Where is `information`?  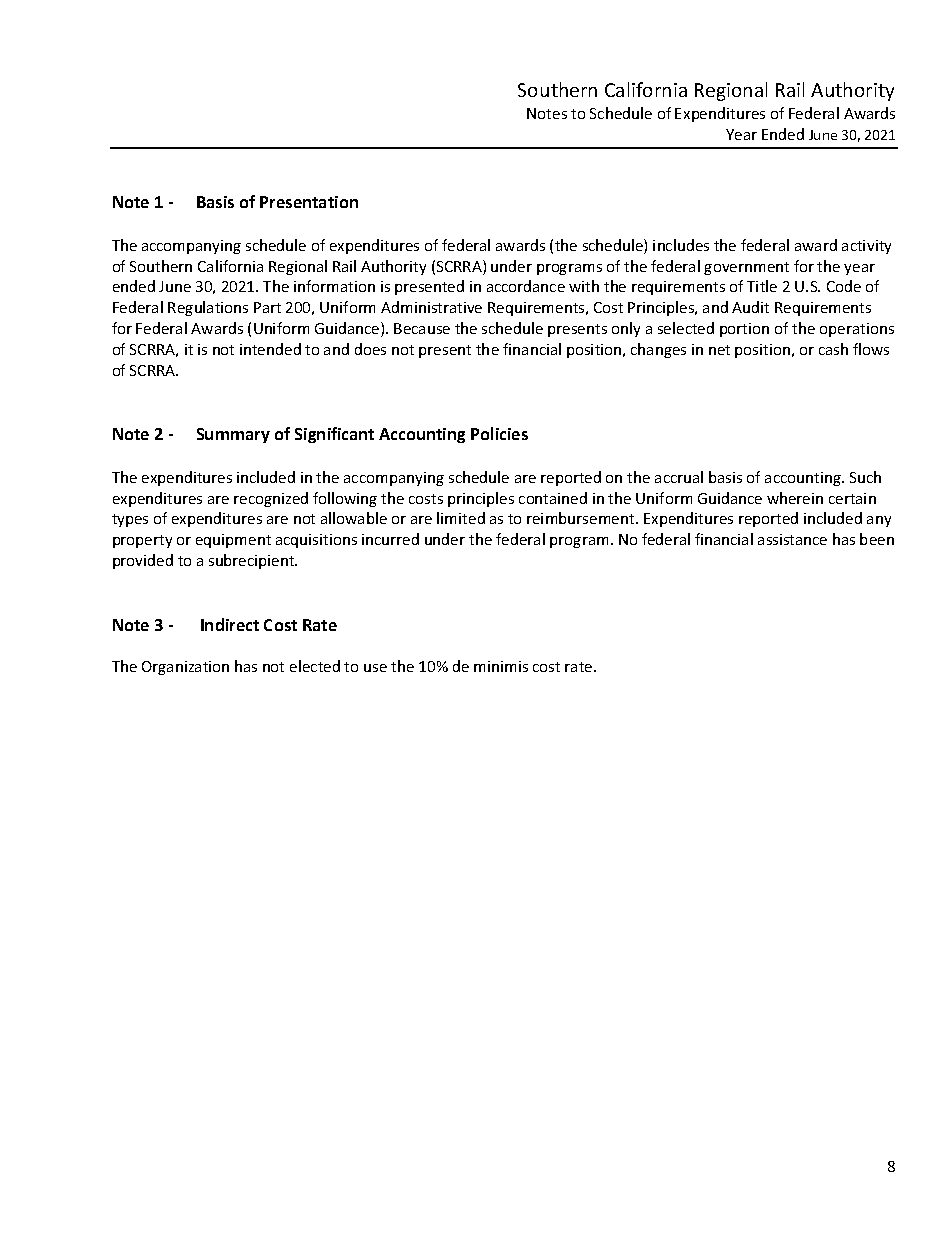
information is located at coordinates (334, 286).
